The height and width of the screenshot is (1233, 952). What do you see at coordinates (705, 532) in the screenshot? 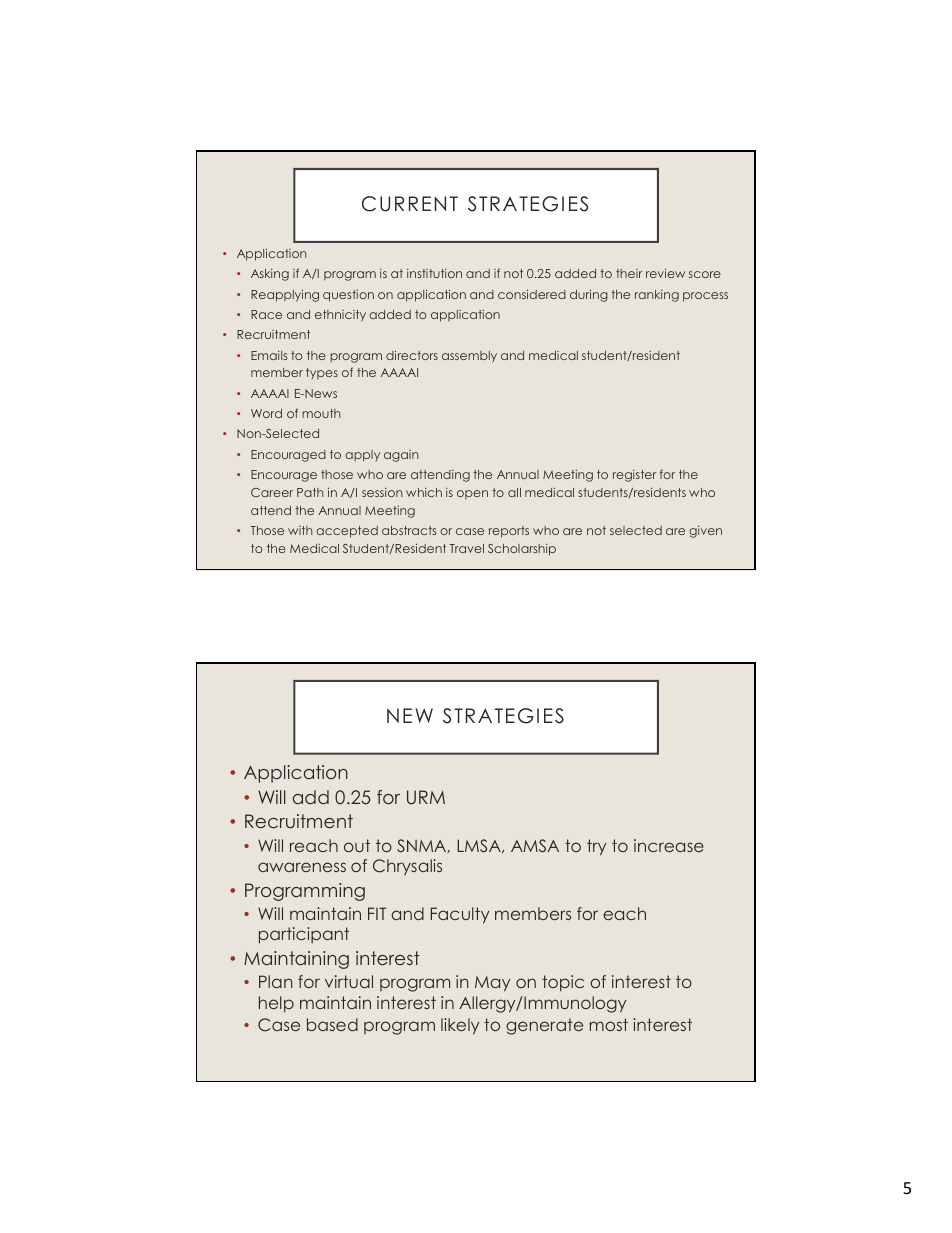
I see `given` at bounding box center [705, 532].
